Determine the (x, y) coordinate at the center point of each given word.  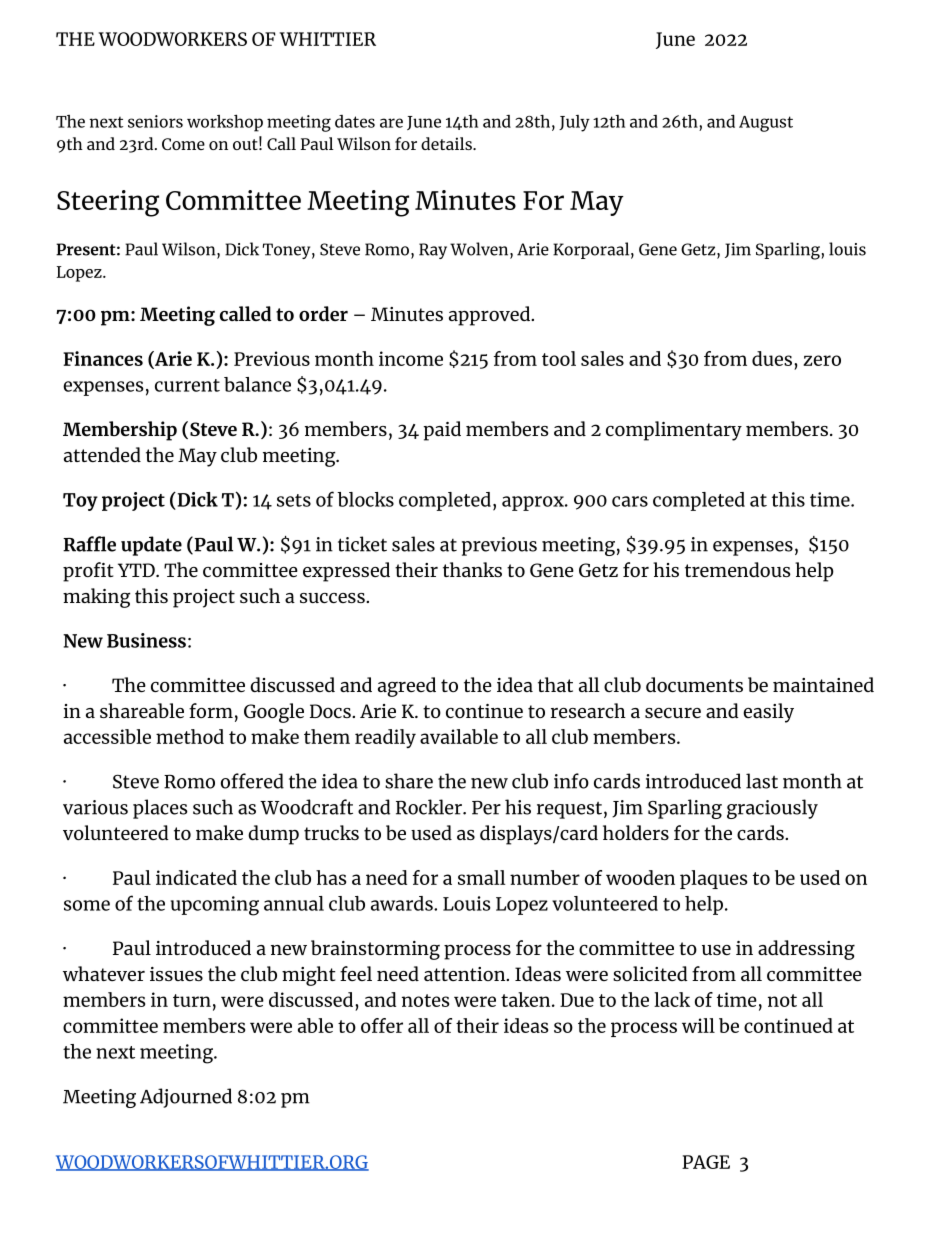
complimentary (674, 431)
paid (442, 431)
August (766, 124)
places (160, 809)
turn (192, 1000)
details (447, 143)
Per (486, 808)
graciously (772, 809)
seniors (155, 121)
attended (102, 454)
